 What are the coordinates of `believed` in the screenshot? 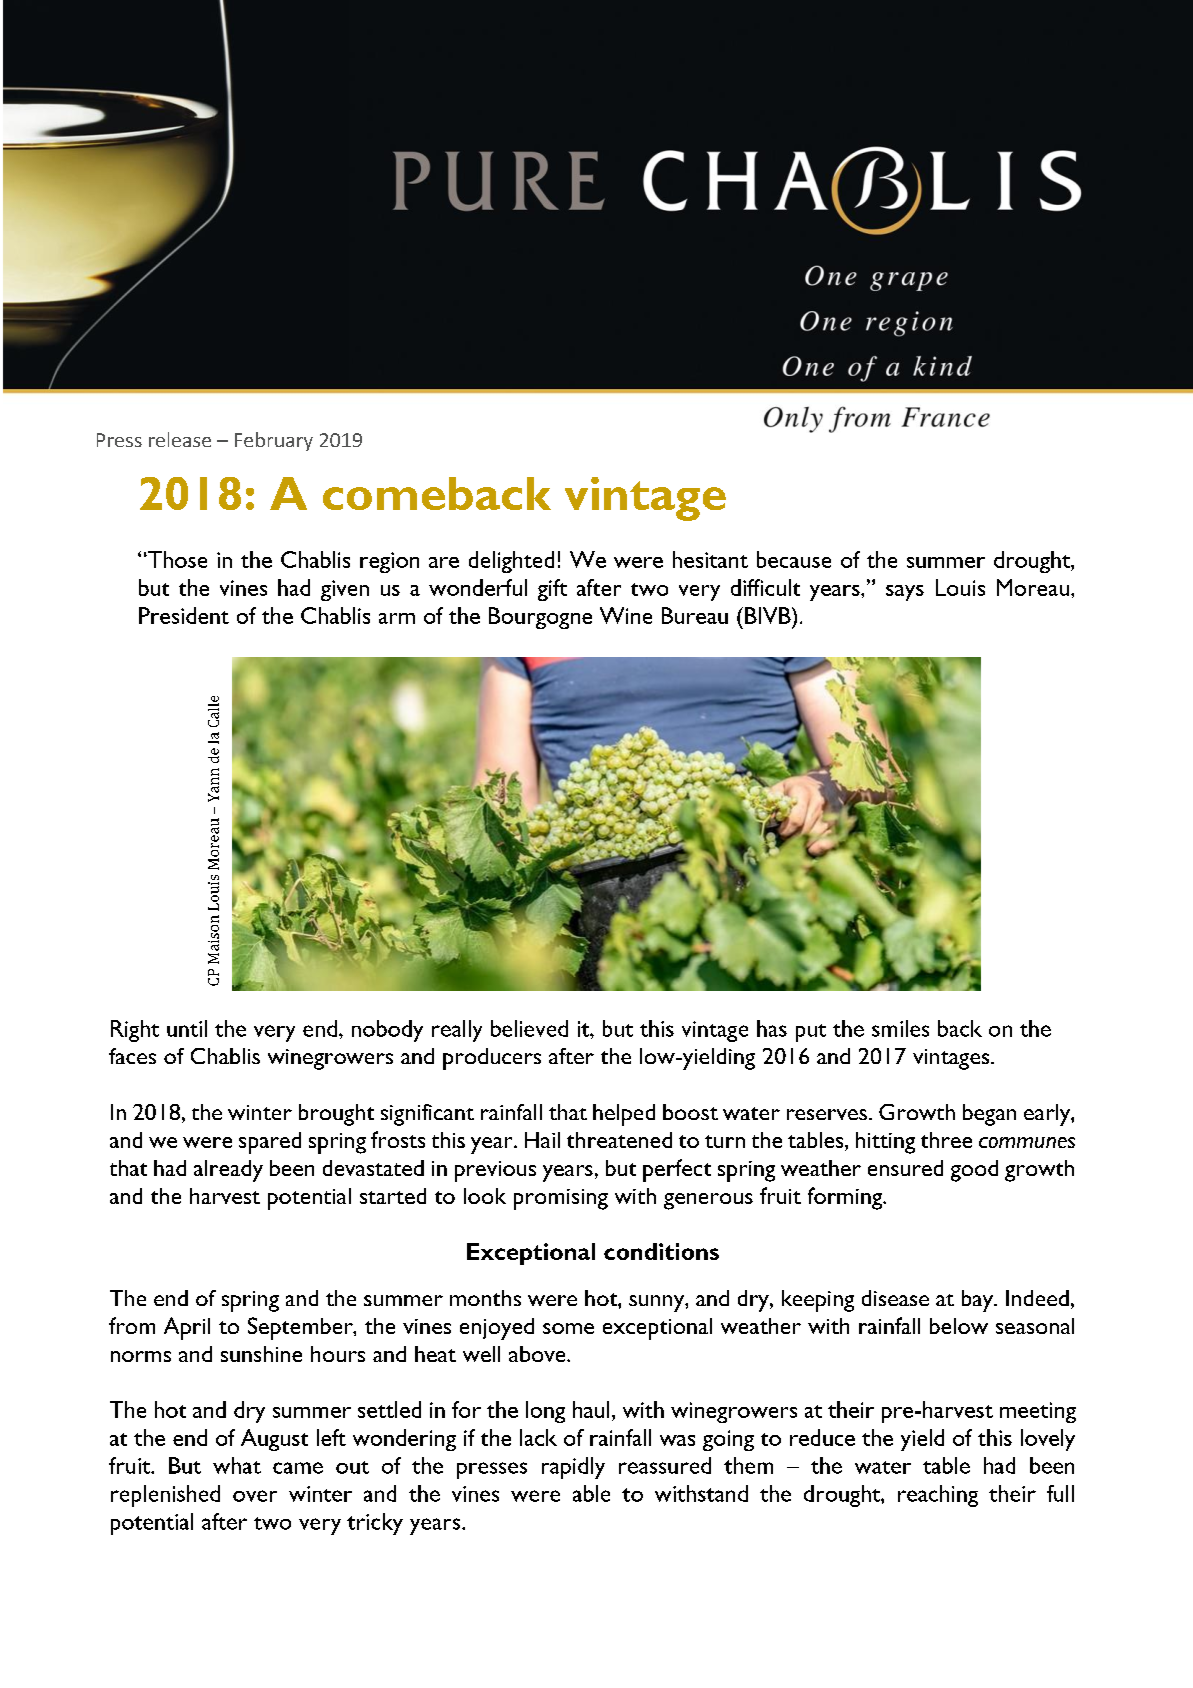 It's located at (529, 1028).
